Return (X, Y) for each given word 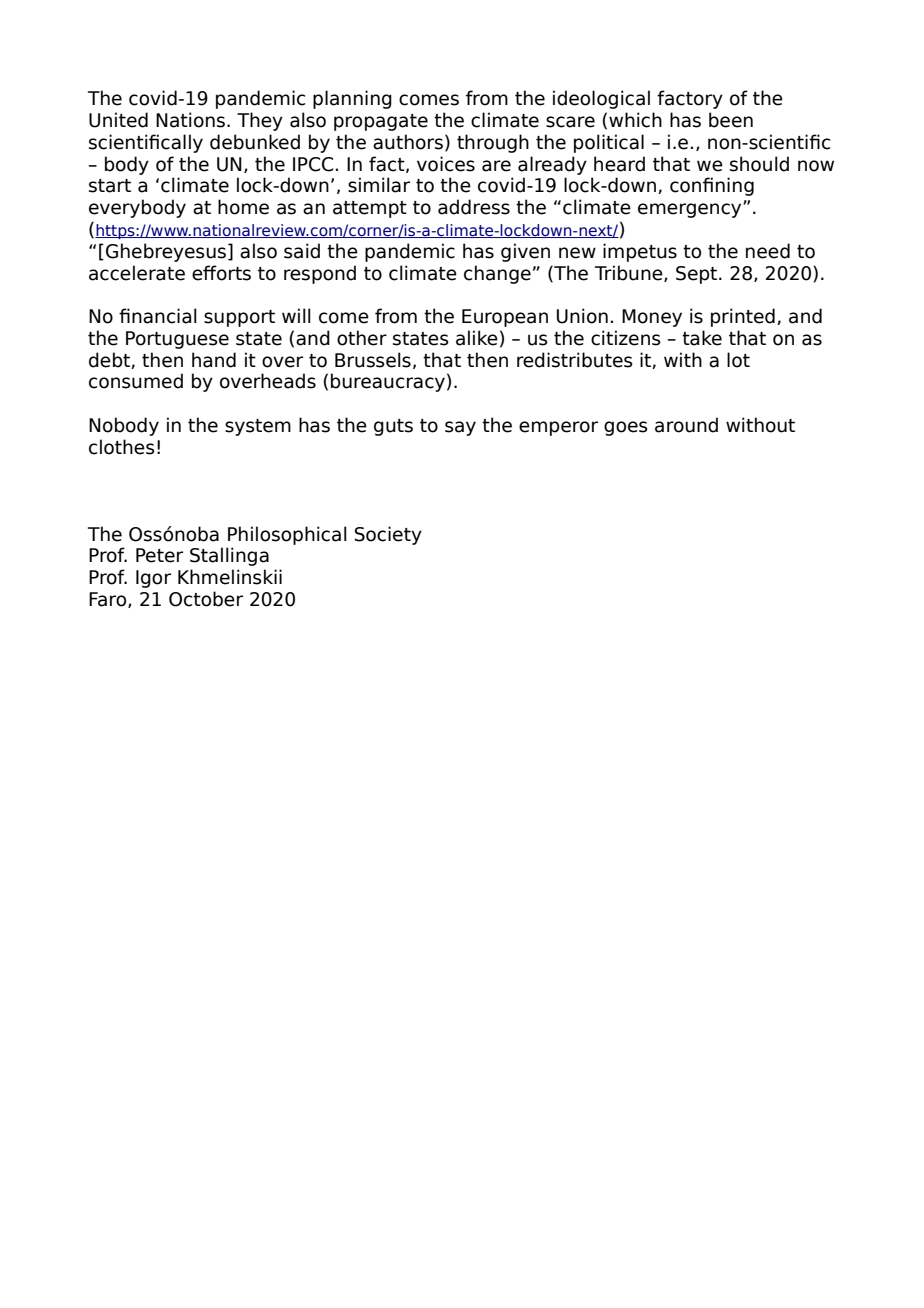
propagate (381, 122)
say (460, 428)
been (731, 120)
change (497, 274)
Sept (698, 275)
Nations (190, 120)
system (258, 427)
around (686, 425)
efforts (221, 273)
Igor (153, 579)
